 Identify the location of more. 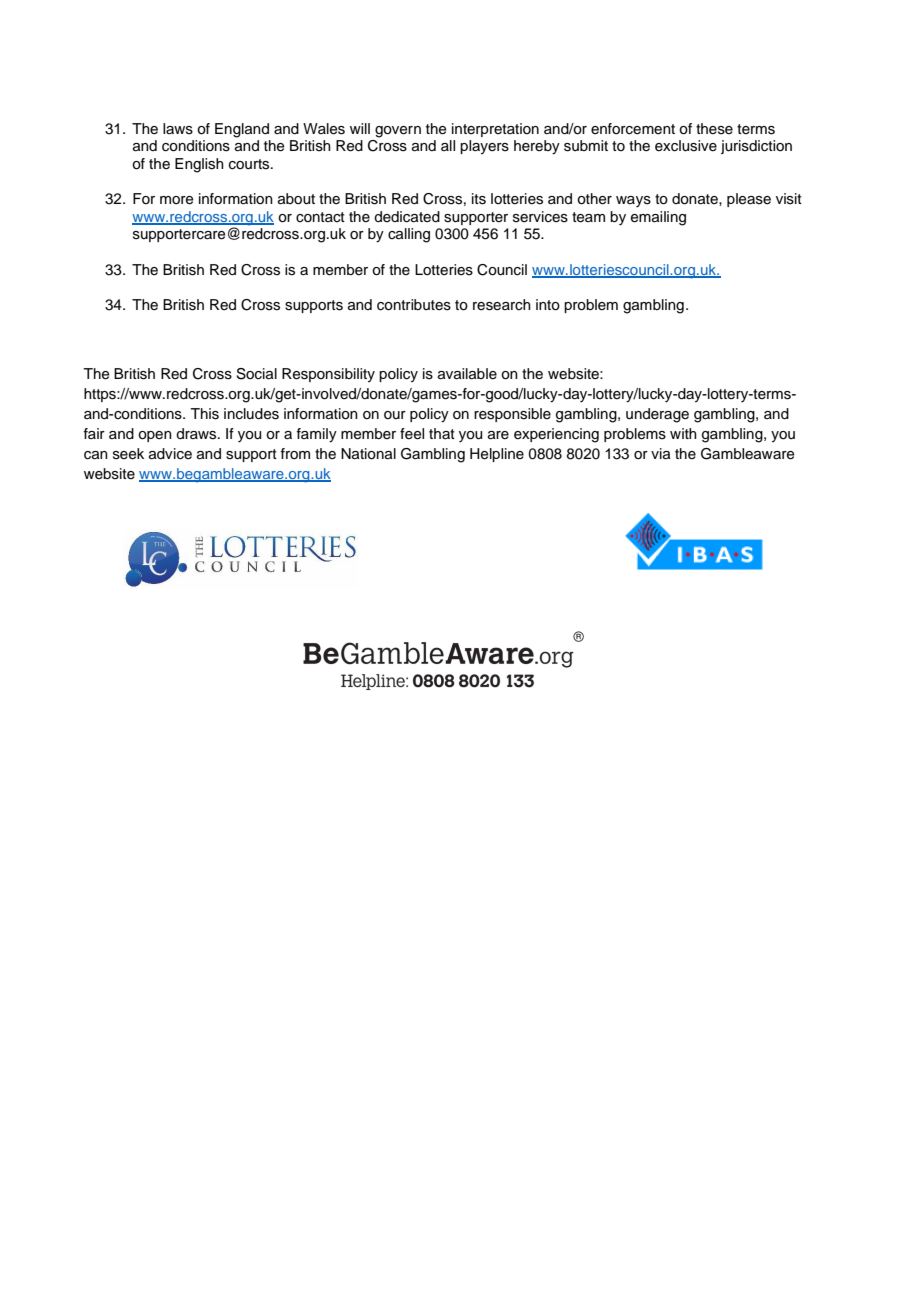
(176, 200).
